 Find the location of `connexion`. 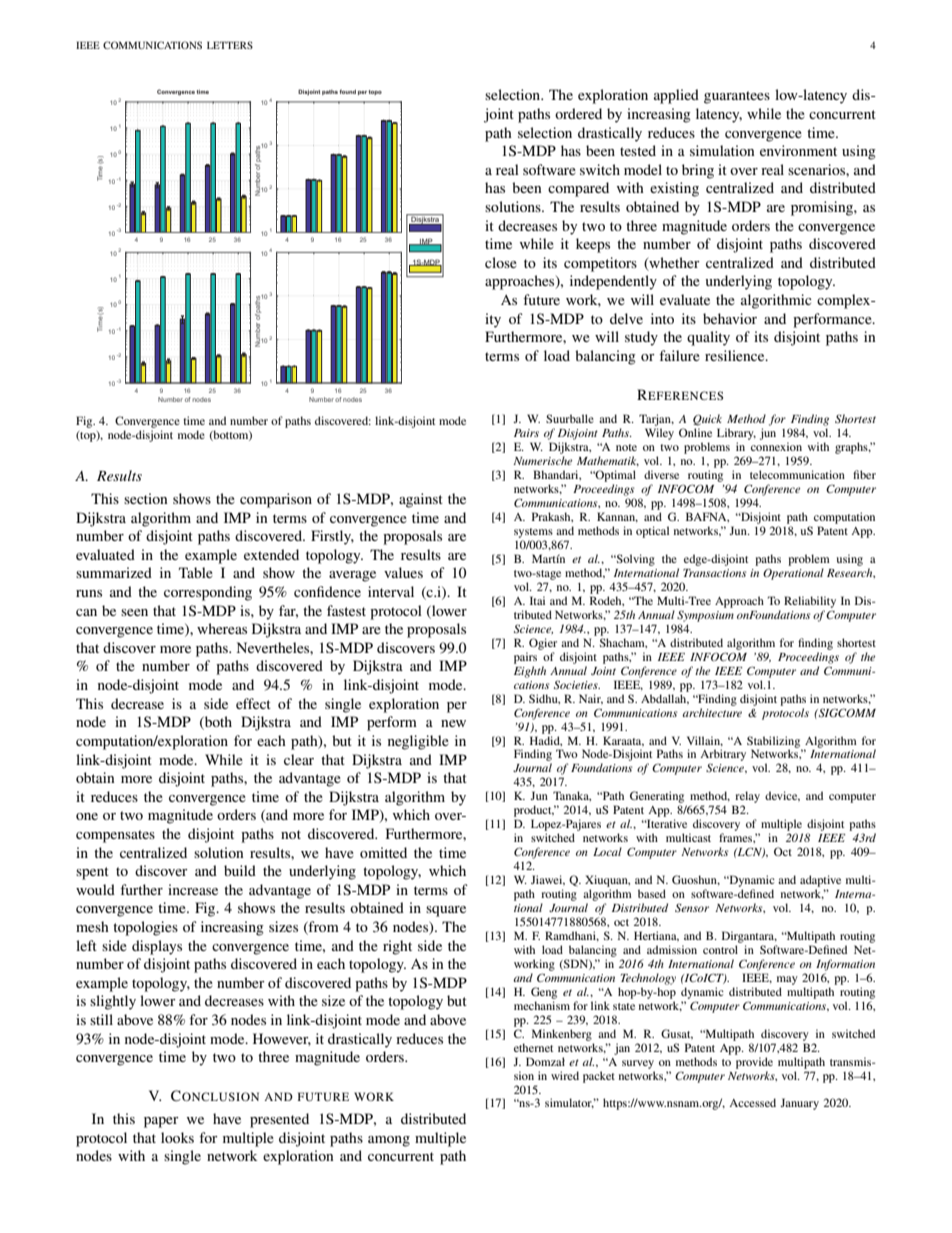

connexion is located at coordinates (776, 446).
